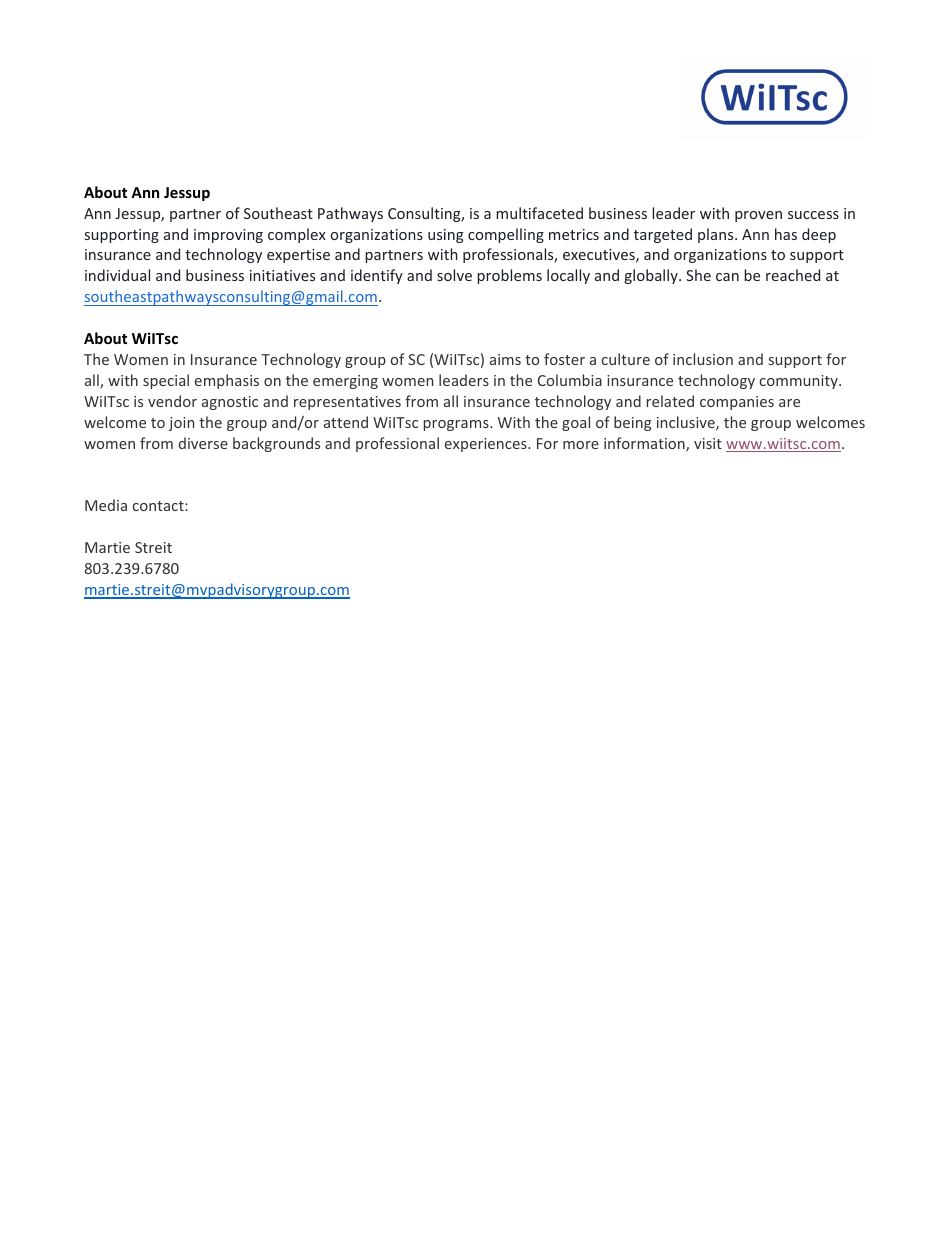  I want to click on using, so click(445, 236).
